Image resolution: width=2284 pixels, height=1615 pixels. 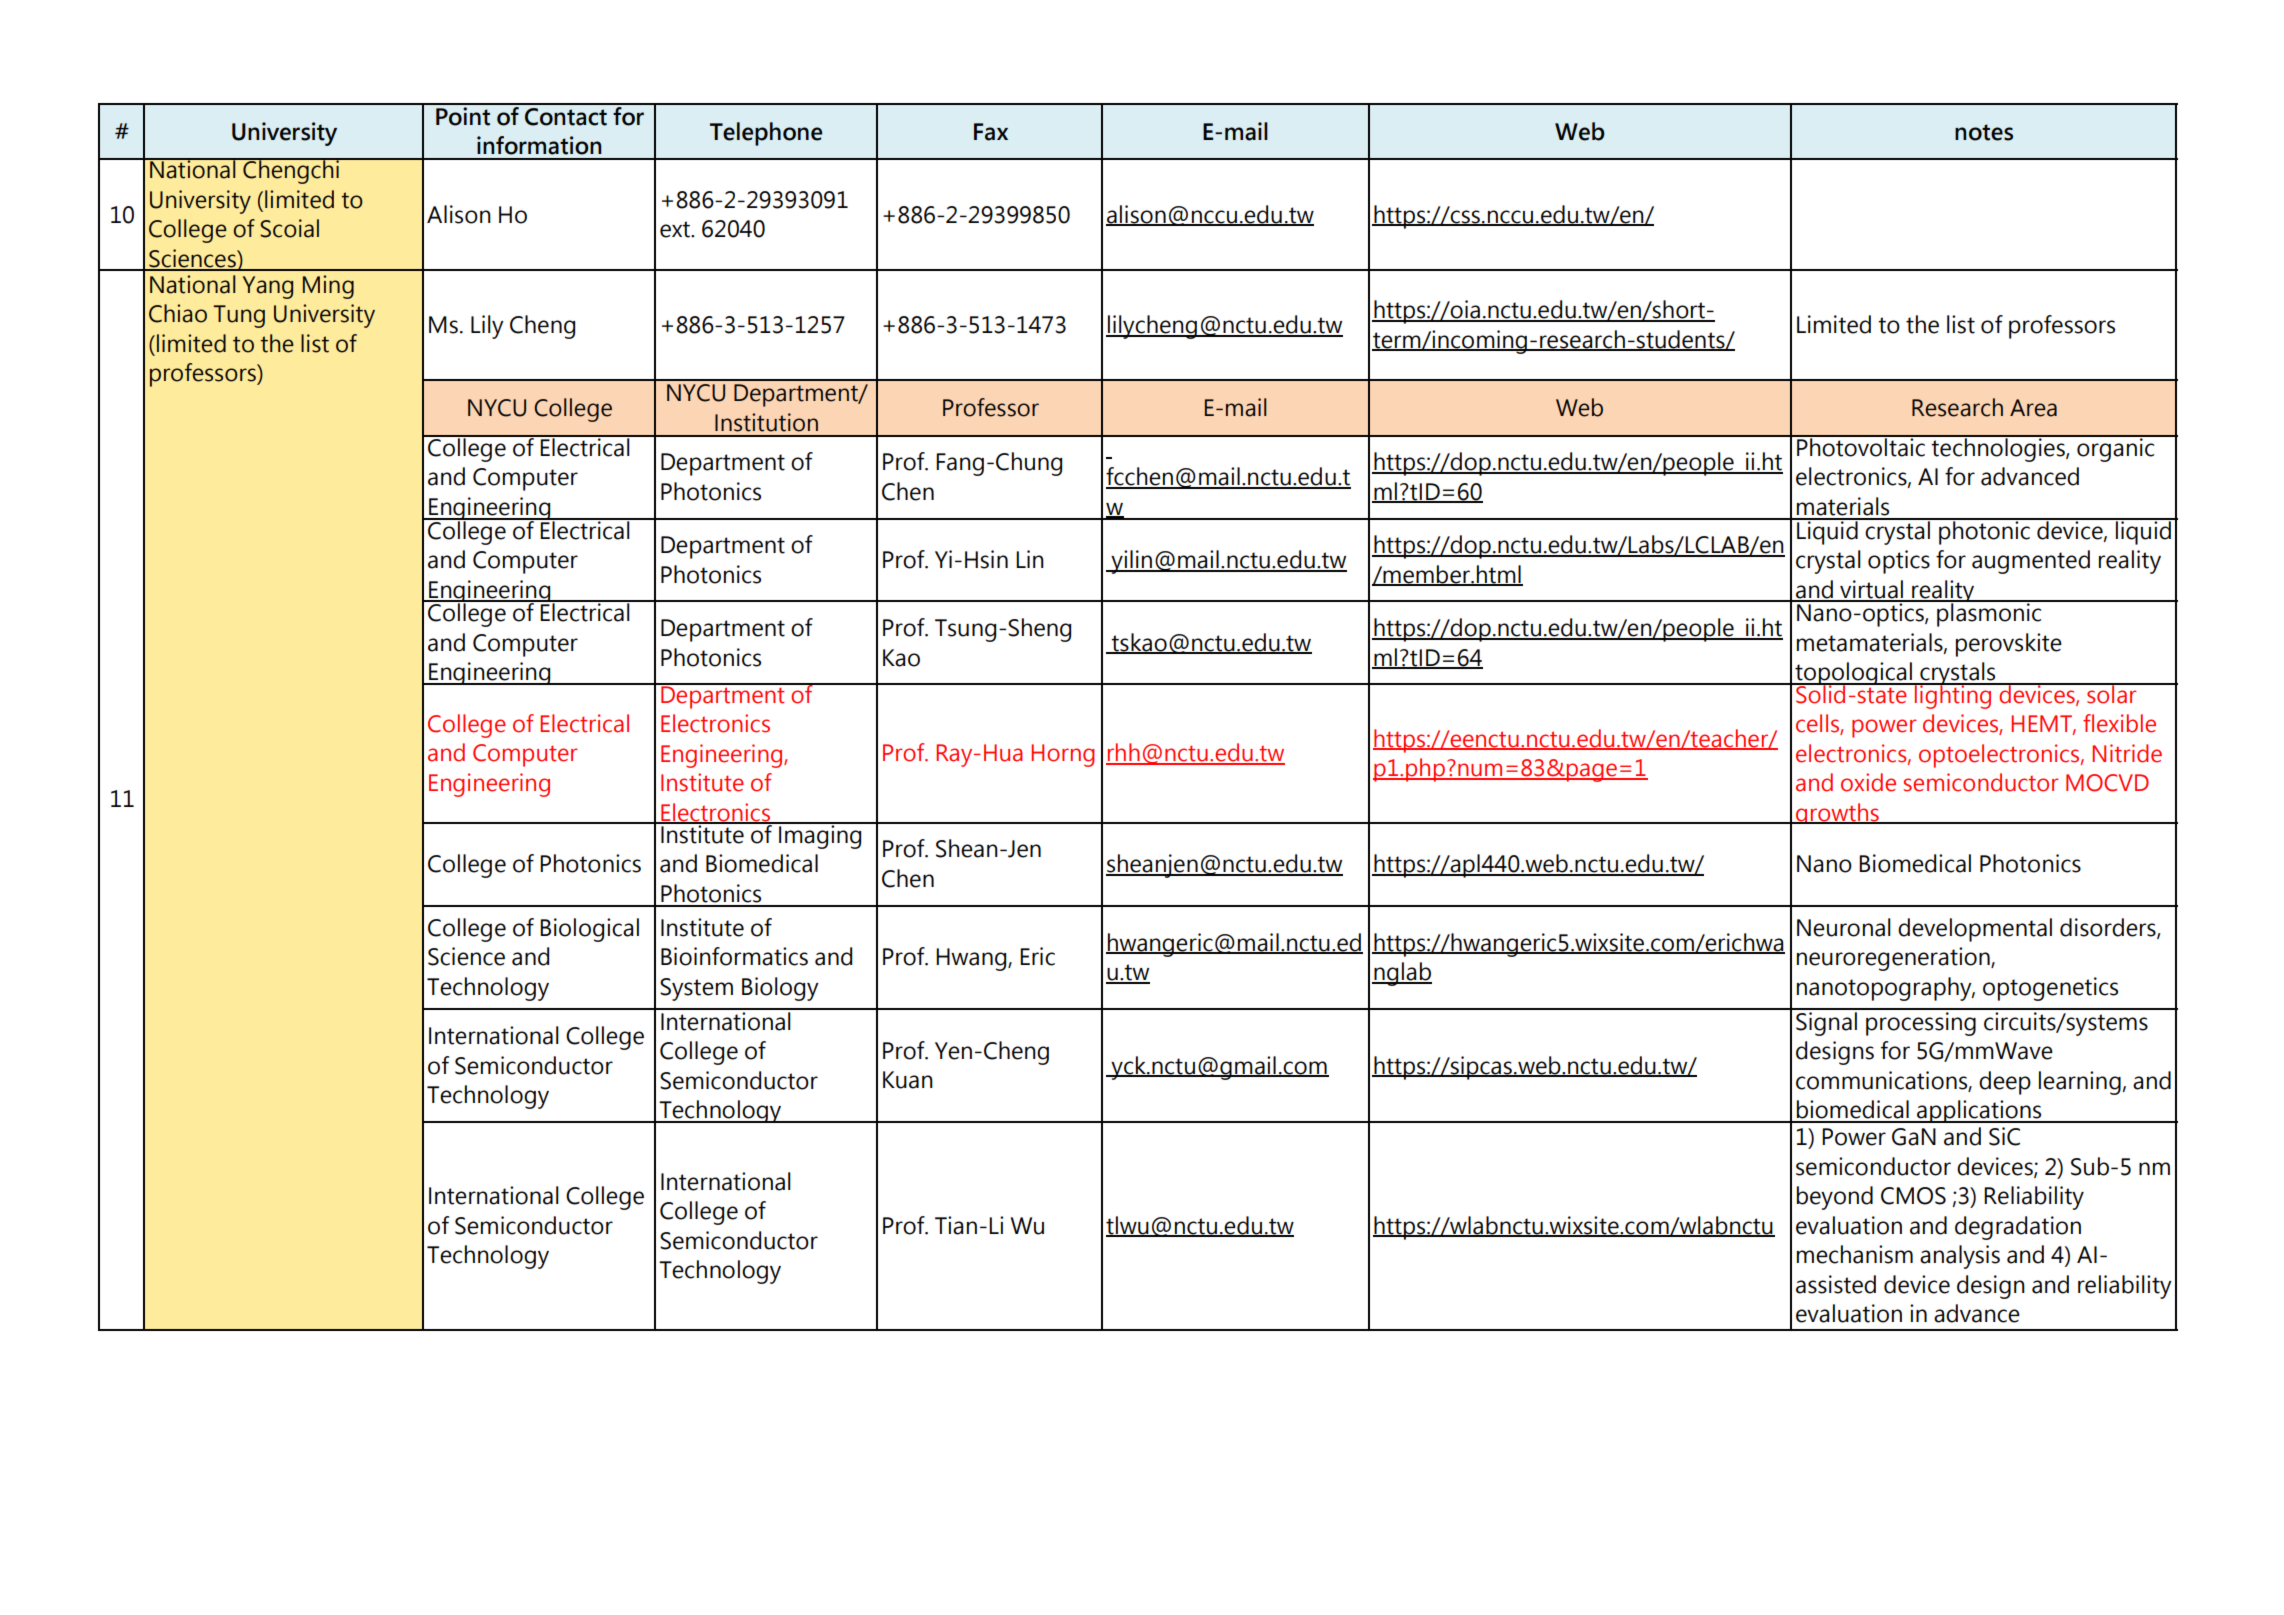 What do you see at coordinates (2033, 408) in the image?
I see `Area` at bounding box center [2033, 408].
